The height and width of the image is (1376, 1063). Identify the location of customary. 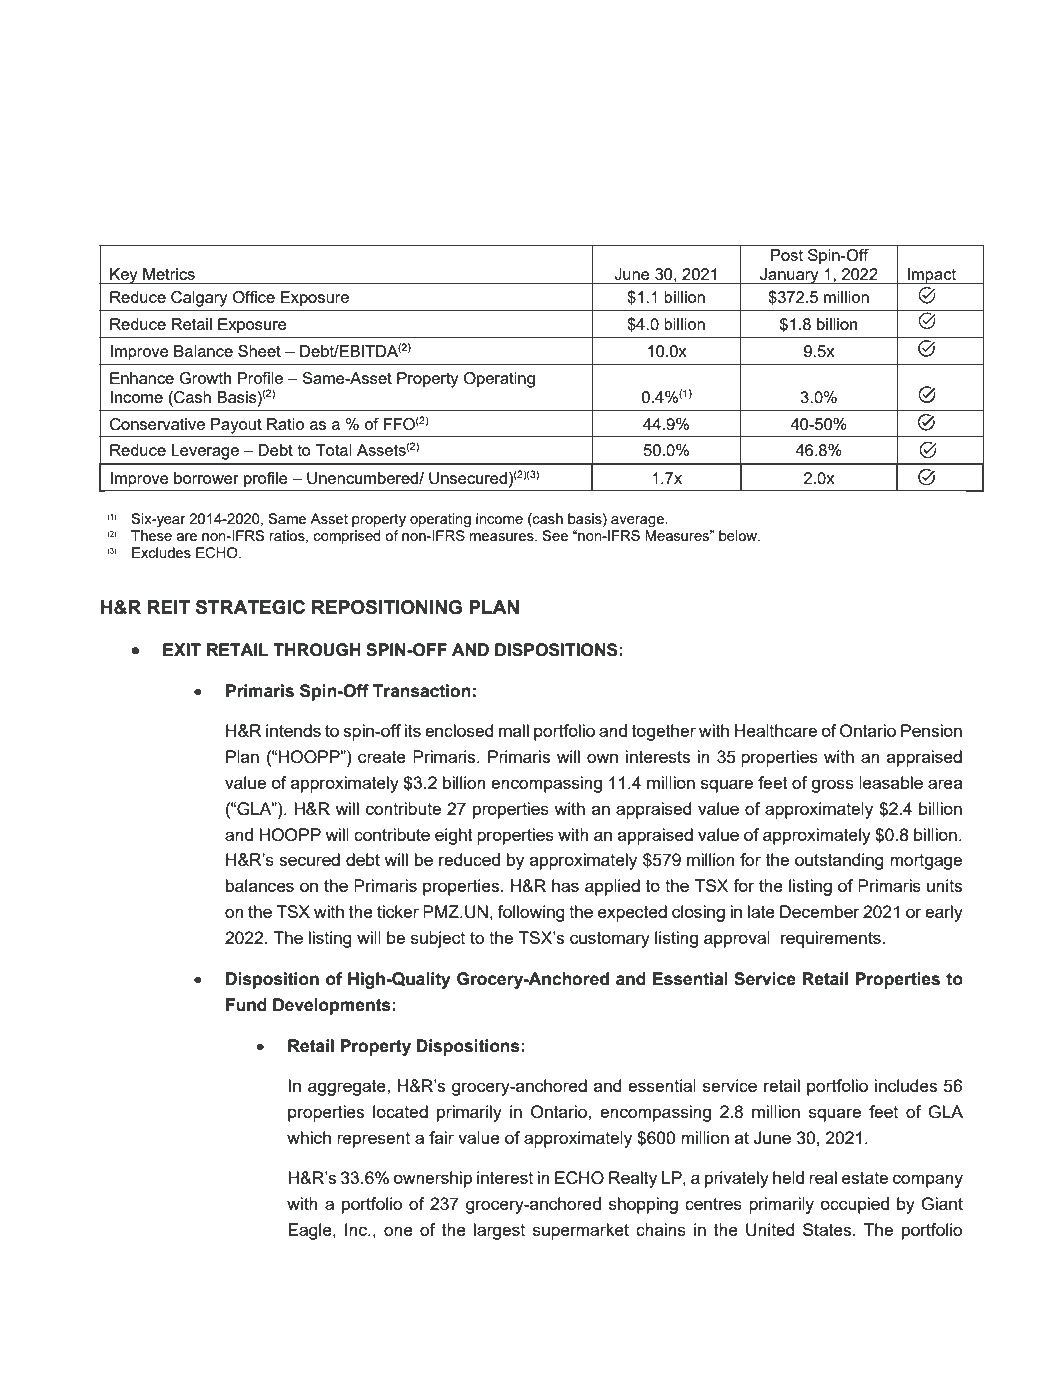
(610, 940).
